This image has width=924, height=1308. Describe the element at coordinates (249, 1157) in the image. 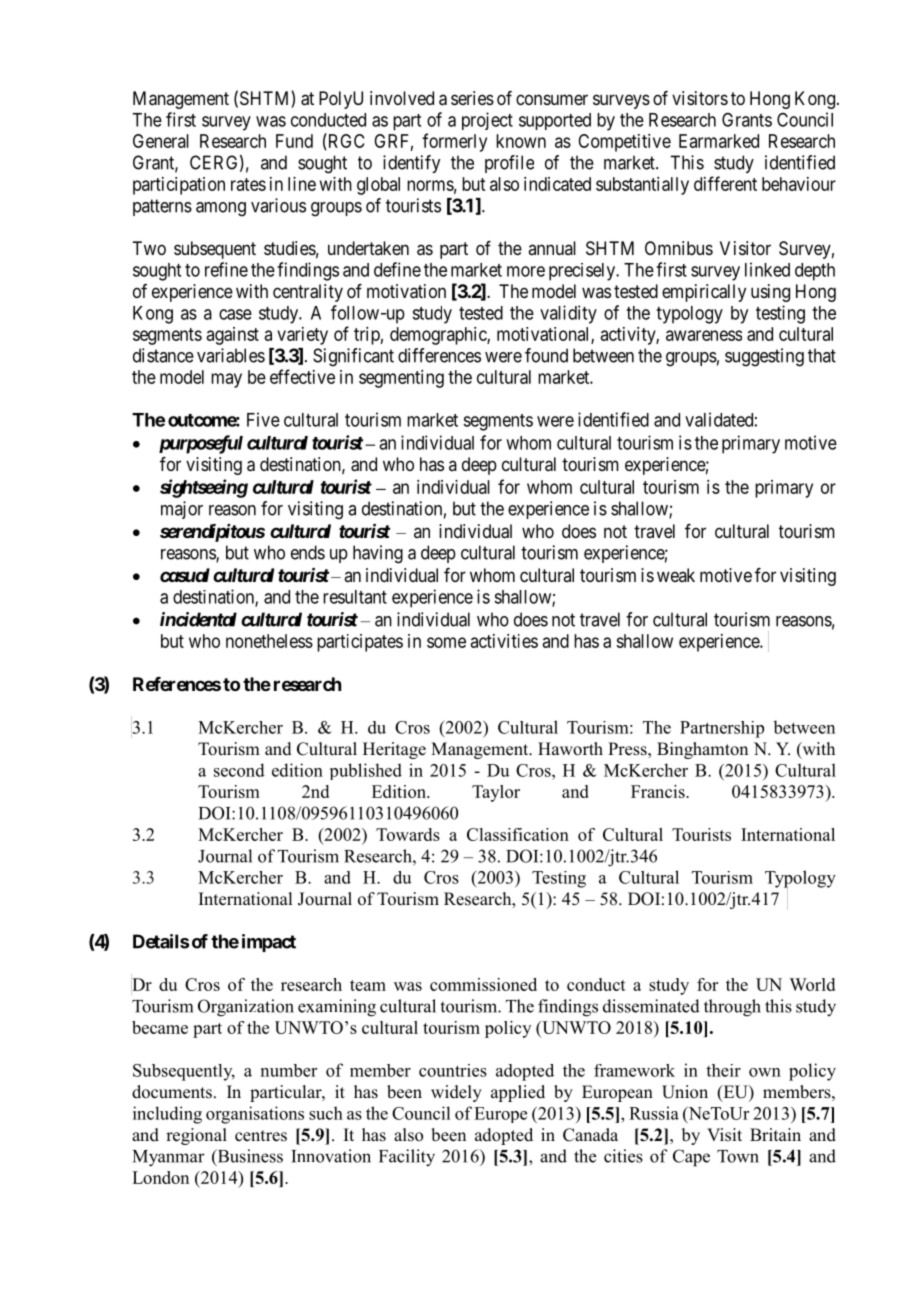

I see `Business` at that location.
